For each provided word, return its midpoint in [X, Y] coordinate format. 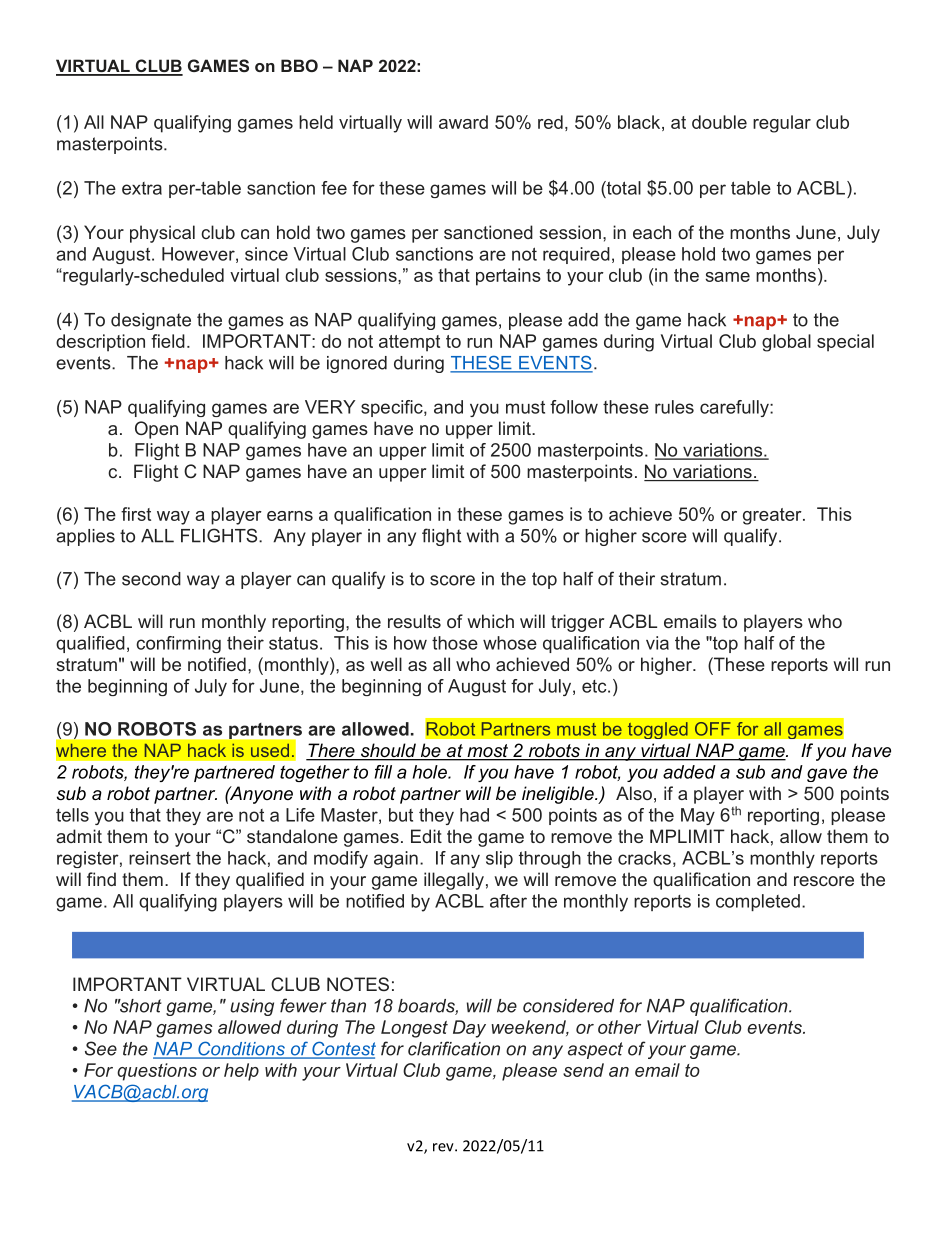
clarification [454, 1048]
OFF [713, 729]
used [270, 750]
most [487, 752]
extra [142, 188]
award [463, 122]
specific [393, 408]
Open [156, 430]
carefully [735, 408]
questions [157, 1072]
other [619, 1027]
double [719, 122]
